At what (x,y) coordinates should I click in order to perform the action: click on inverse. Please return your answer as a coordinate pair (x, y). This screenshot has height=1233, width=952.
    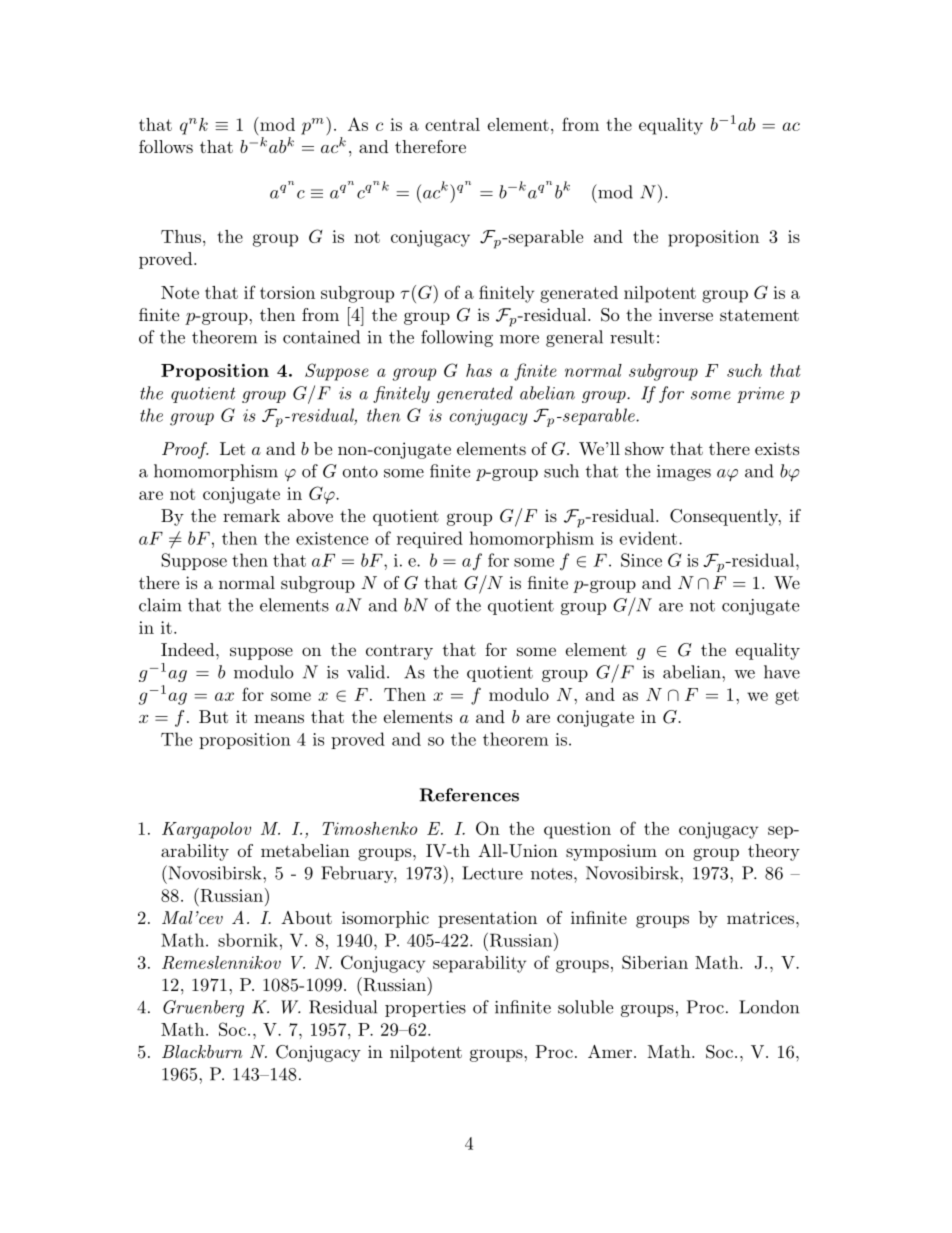
    Looking at the image, I should click on (686, 314).
